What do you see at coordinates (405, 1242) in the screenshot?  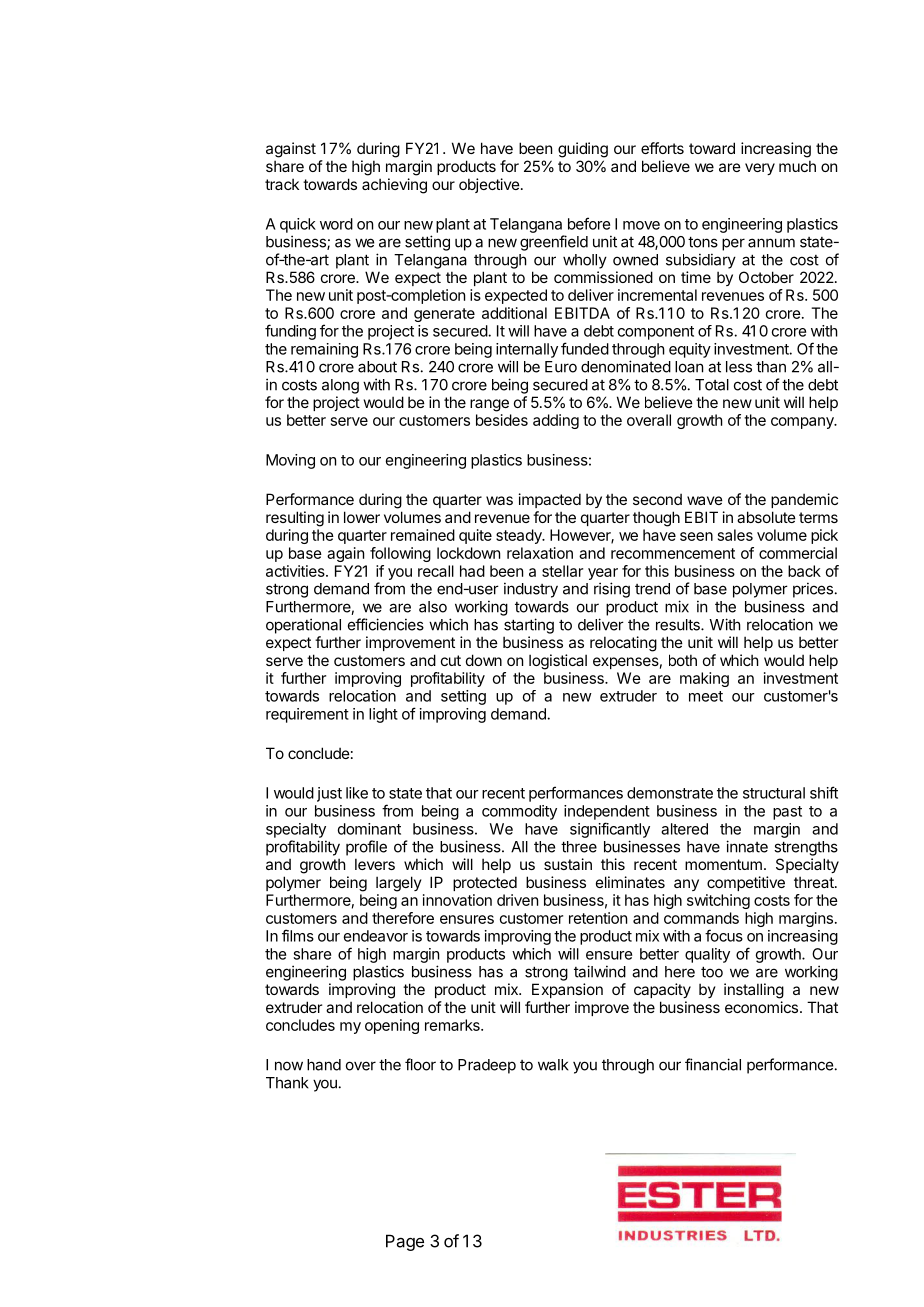 I see `Page` at bounding box center [405, 1242].
